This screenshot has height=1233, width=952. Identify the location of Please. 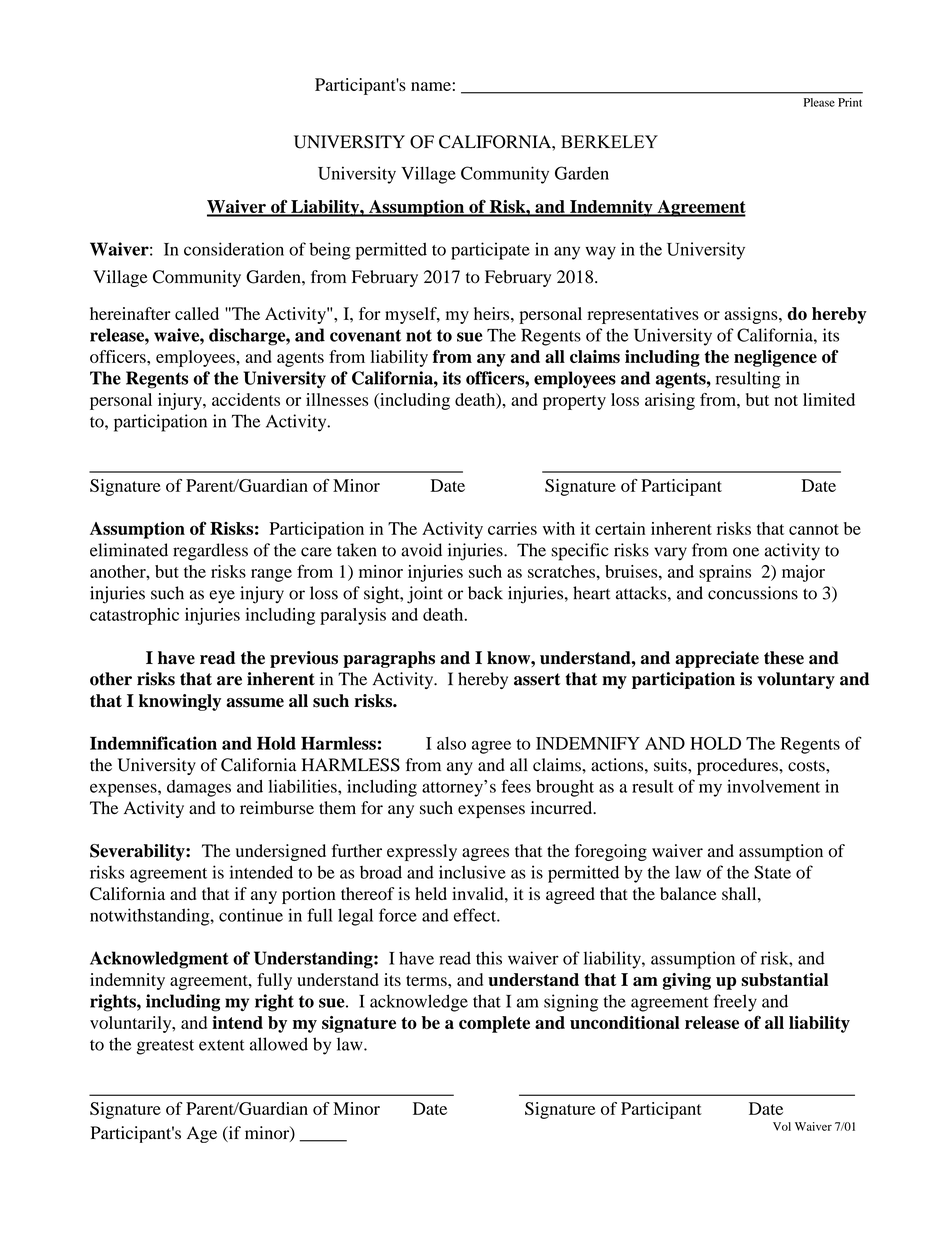
(819, 102).
